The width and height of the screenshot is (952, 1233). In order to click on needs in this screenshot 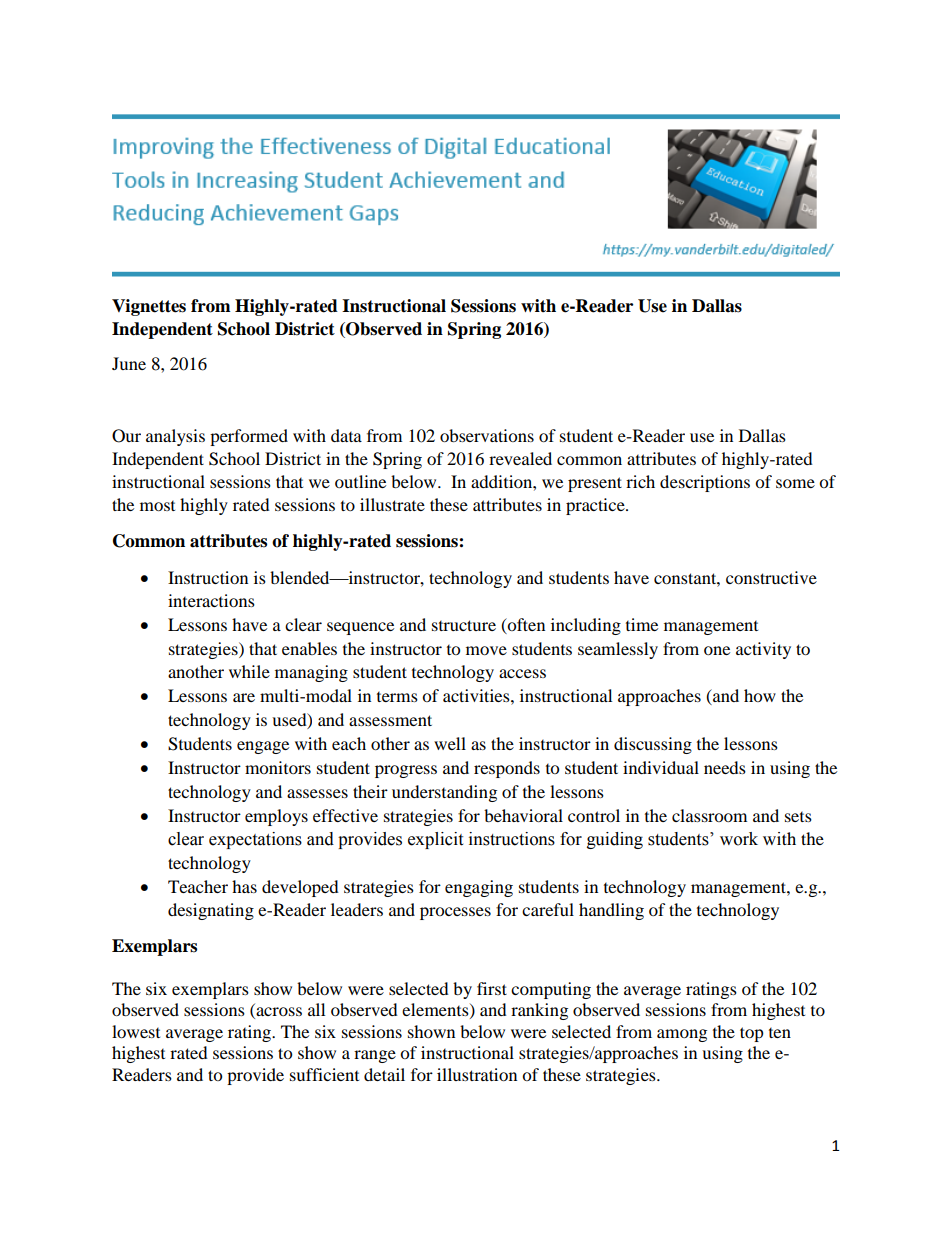, I will do `click(725, 767)`.
